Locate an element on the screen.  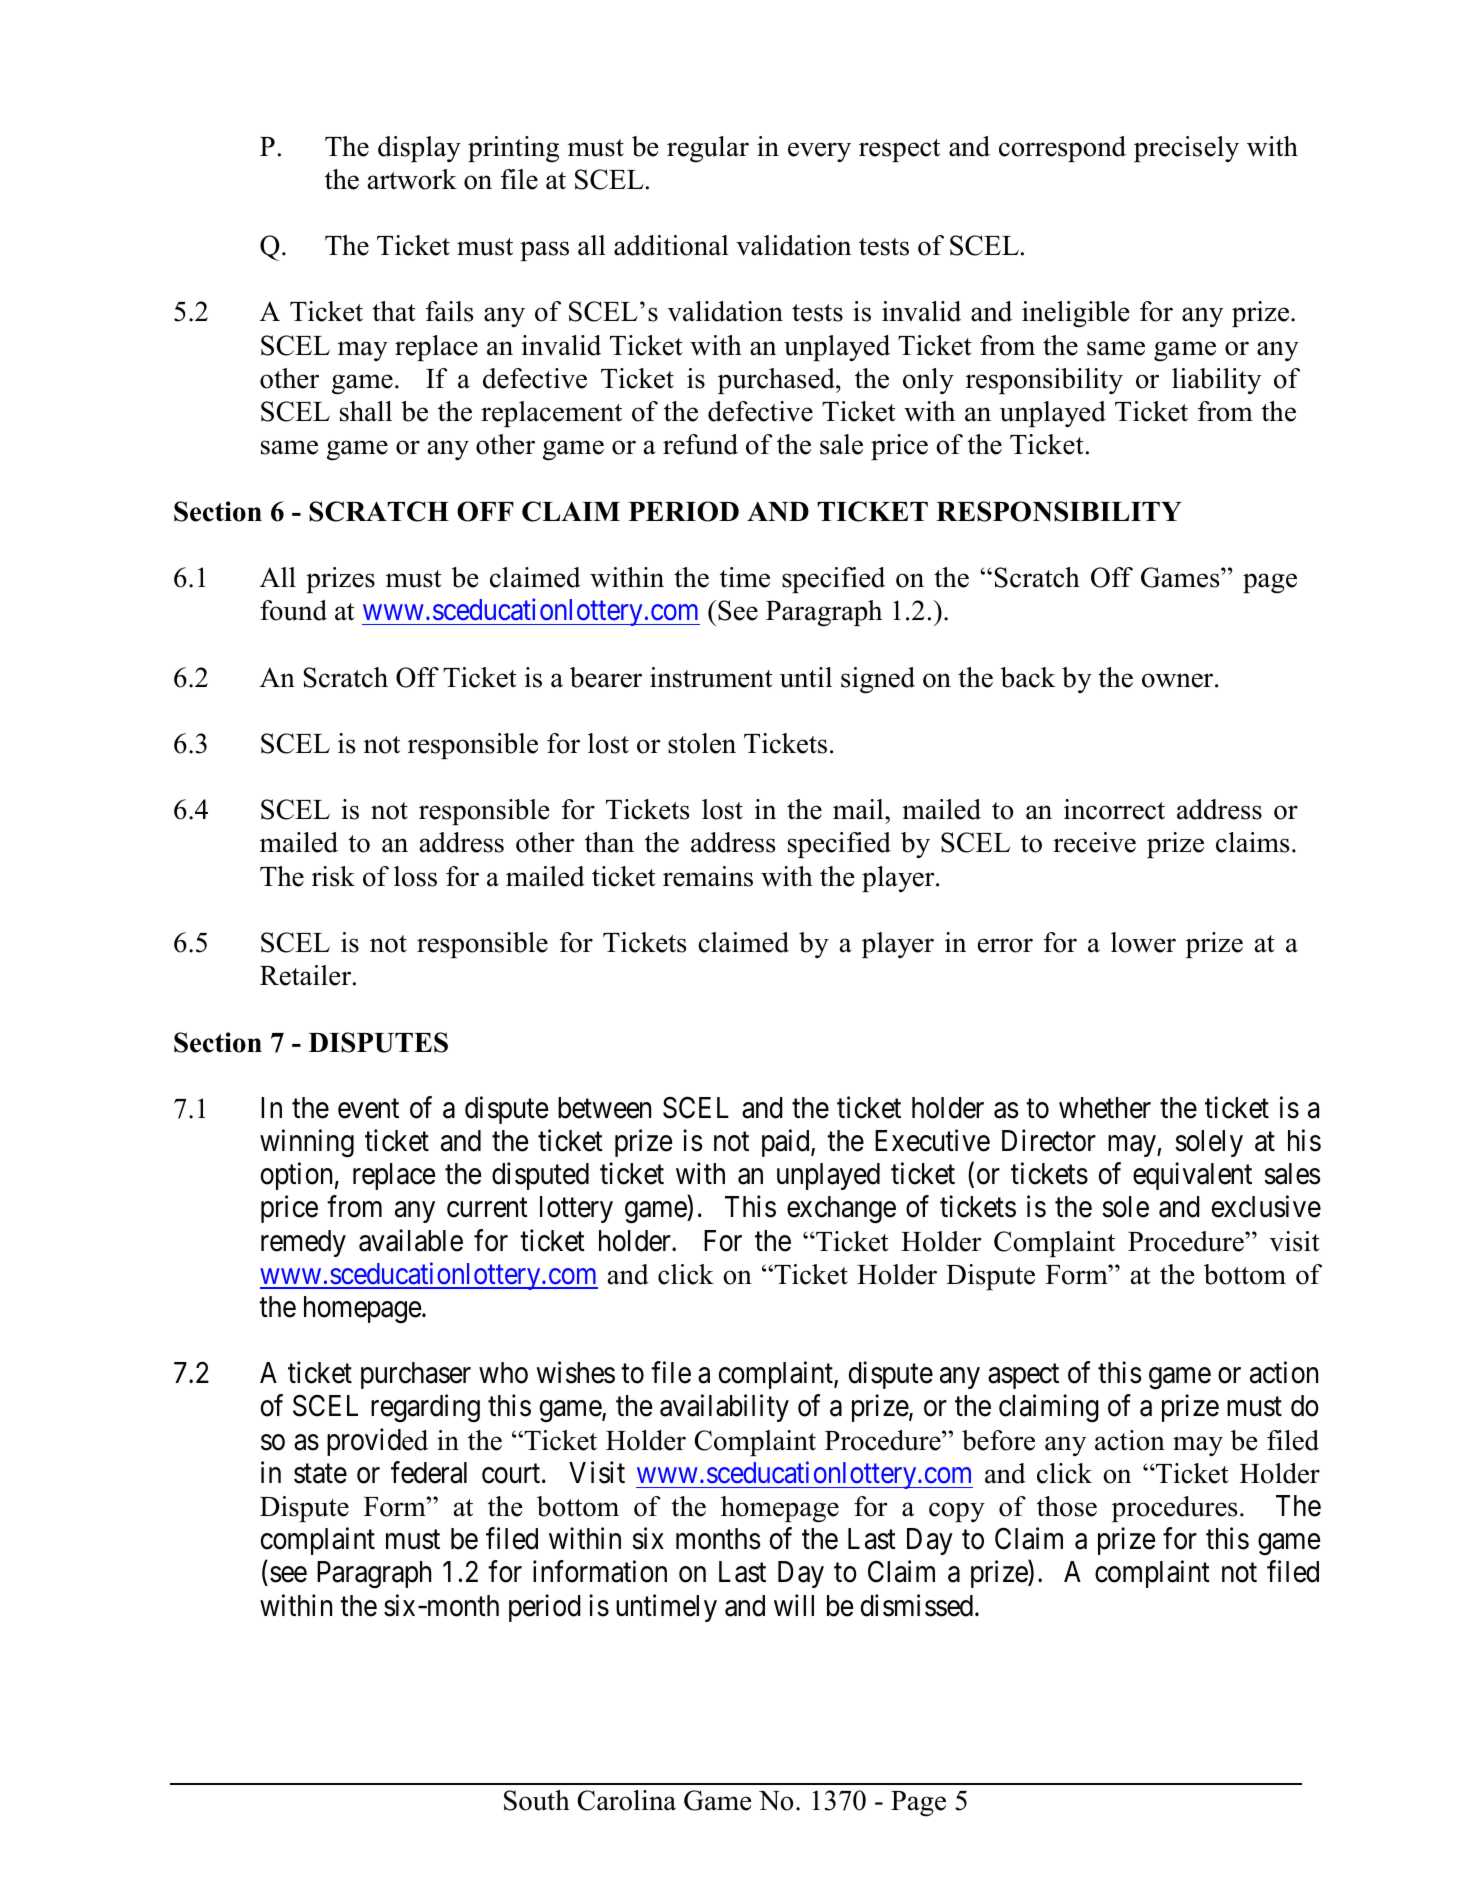
dismissed is located at coordinates (918, 1605).
